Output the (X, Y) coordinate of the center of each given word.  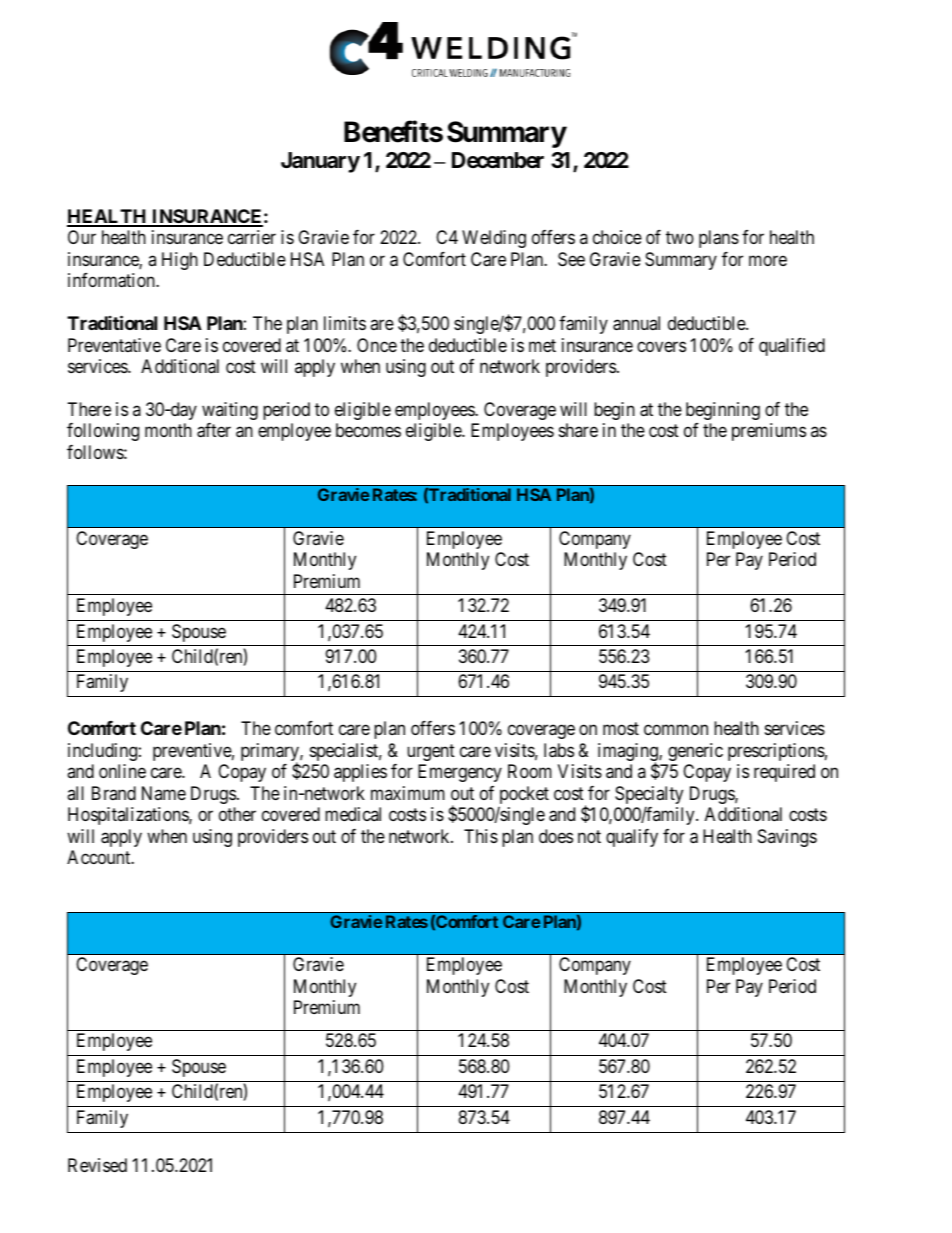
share (578, 430)
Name (164, 793)
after (214, 430)
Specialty (649, 795)
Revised (97, 1165)
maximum (408, 793)
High (180, 261)
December (498, 160)
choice (617, 237)
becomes (368, 430)
